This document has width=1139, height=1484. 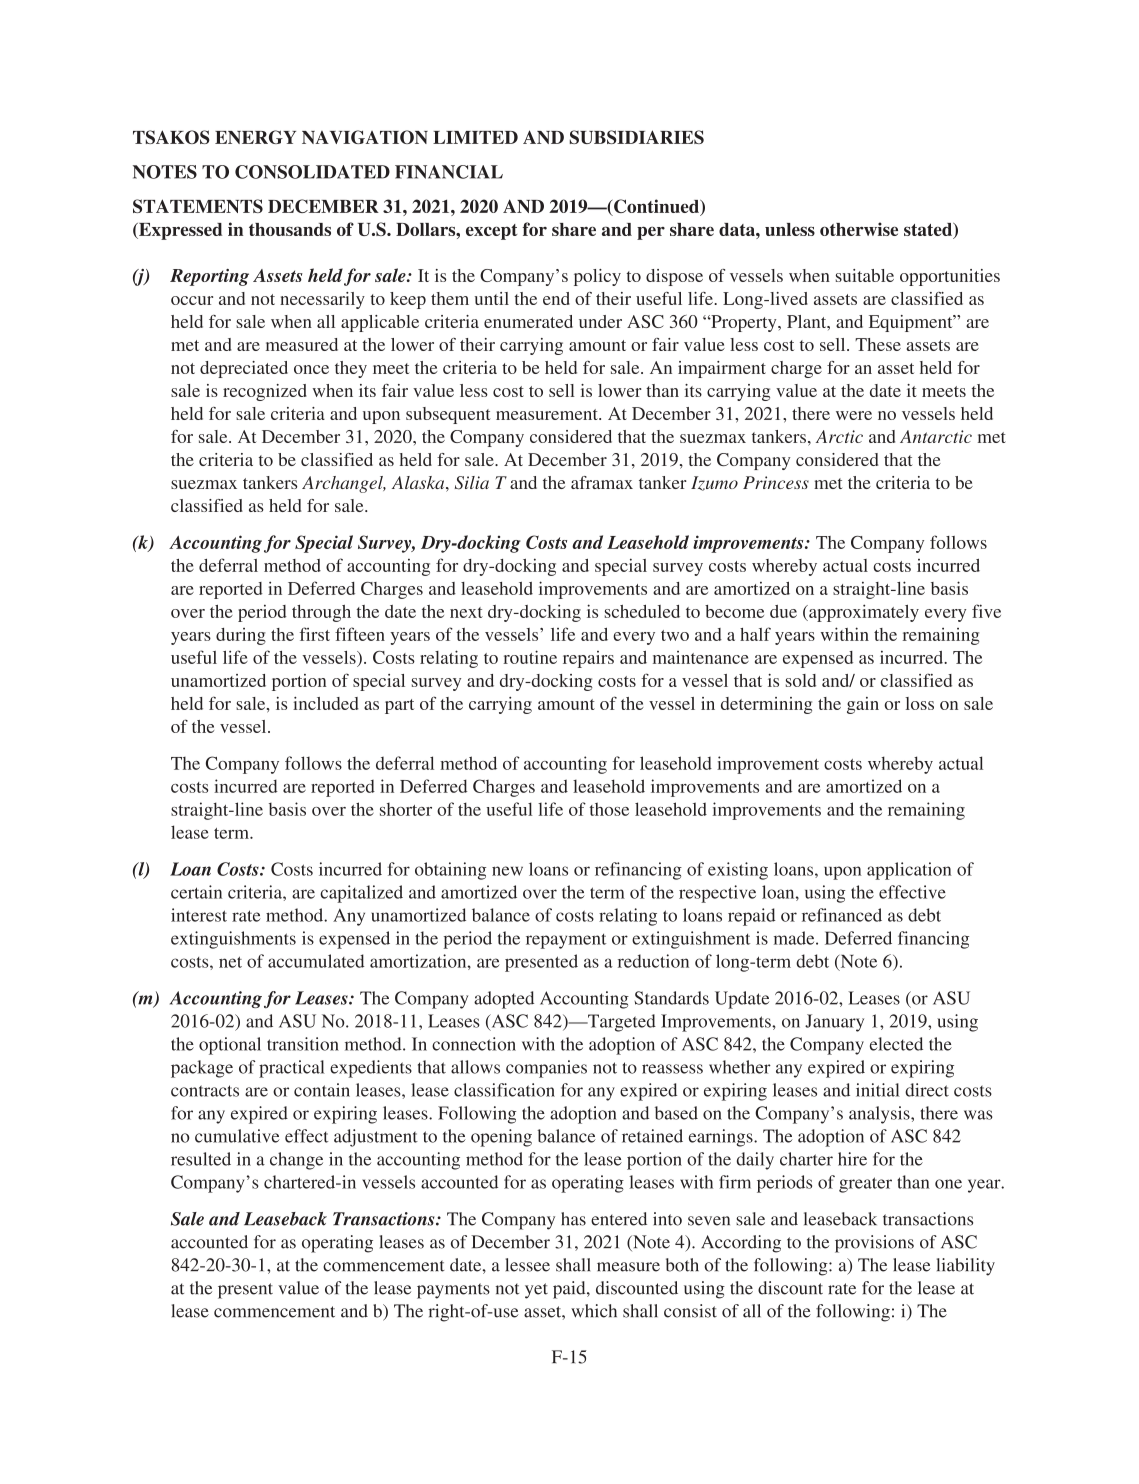 What do you see at coordinates (637, 137) in the document?
I see `SUBSIDIARIES` at bounding box center [637, 137].
